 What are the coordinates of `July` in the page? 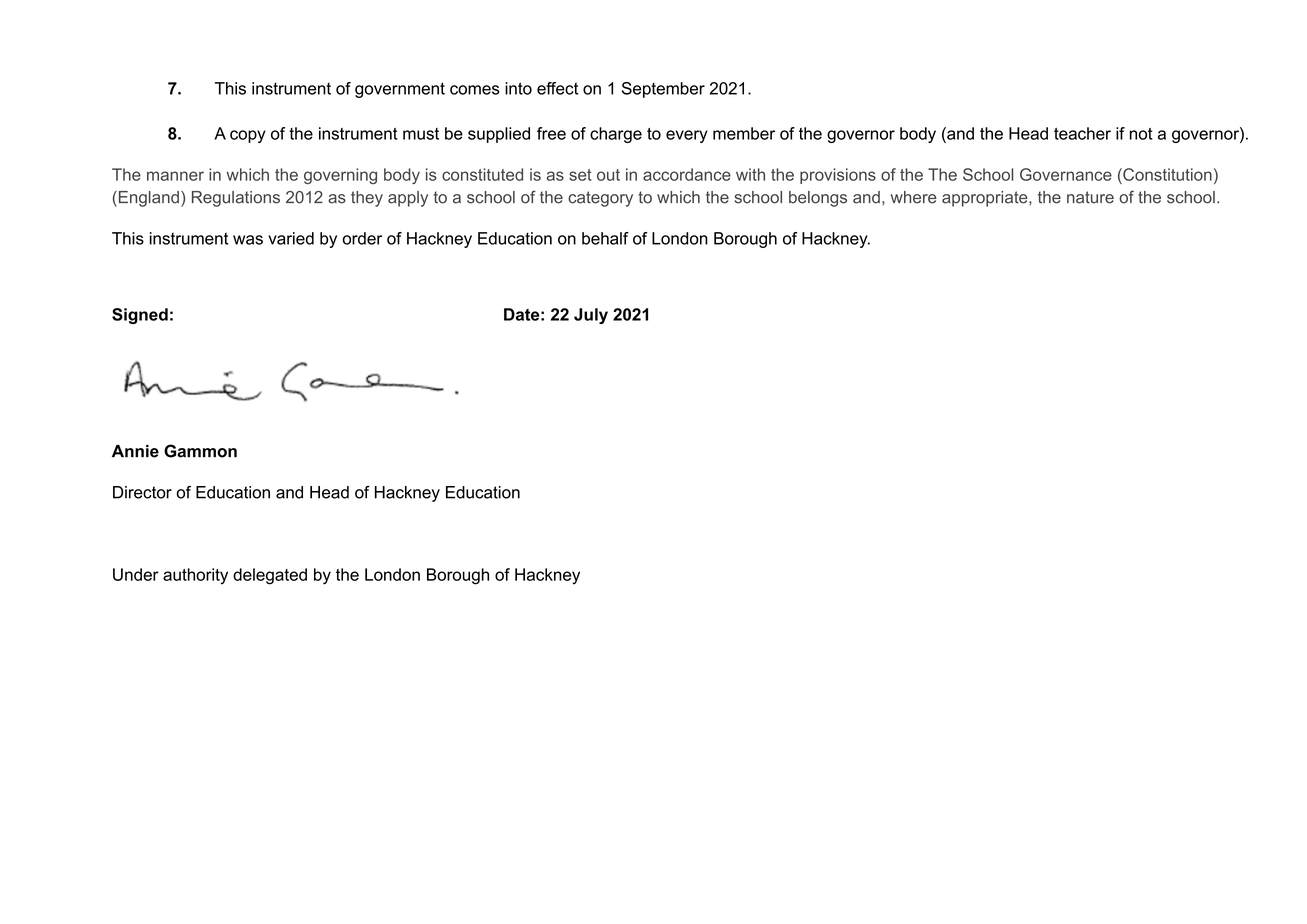 It's located at (591, 316).
